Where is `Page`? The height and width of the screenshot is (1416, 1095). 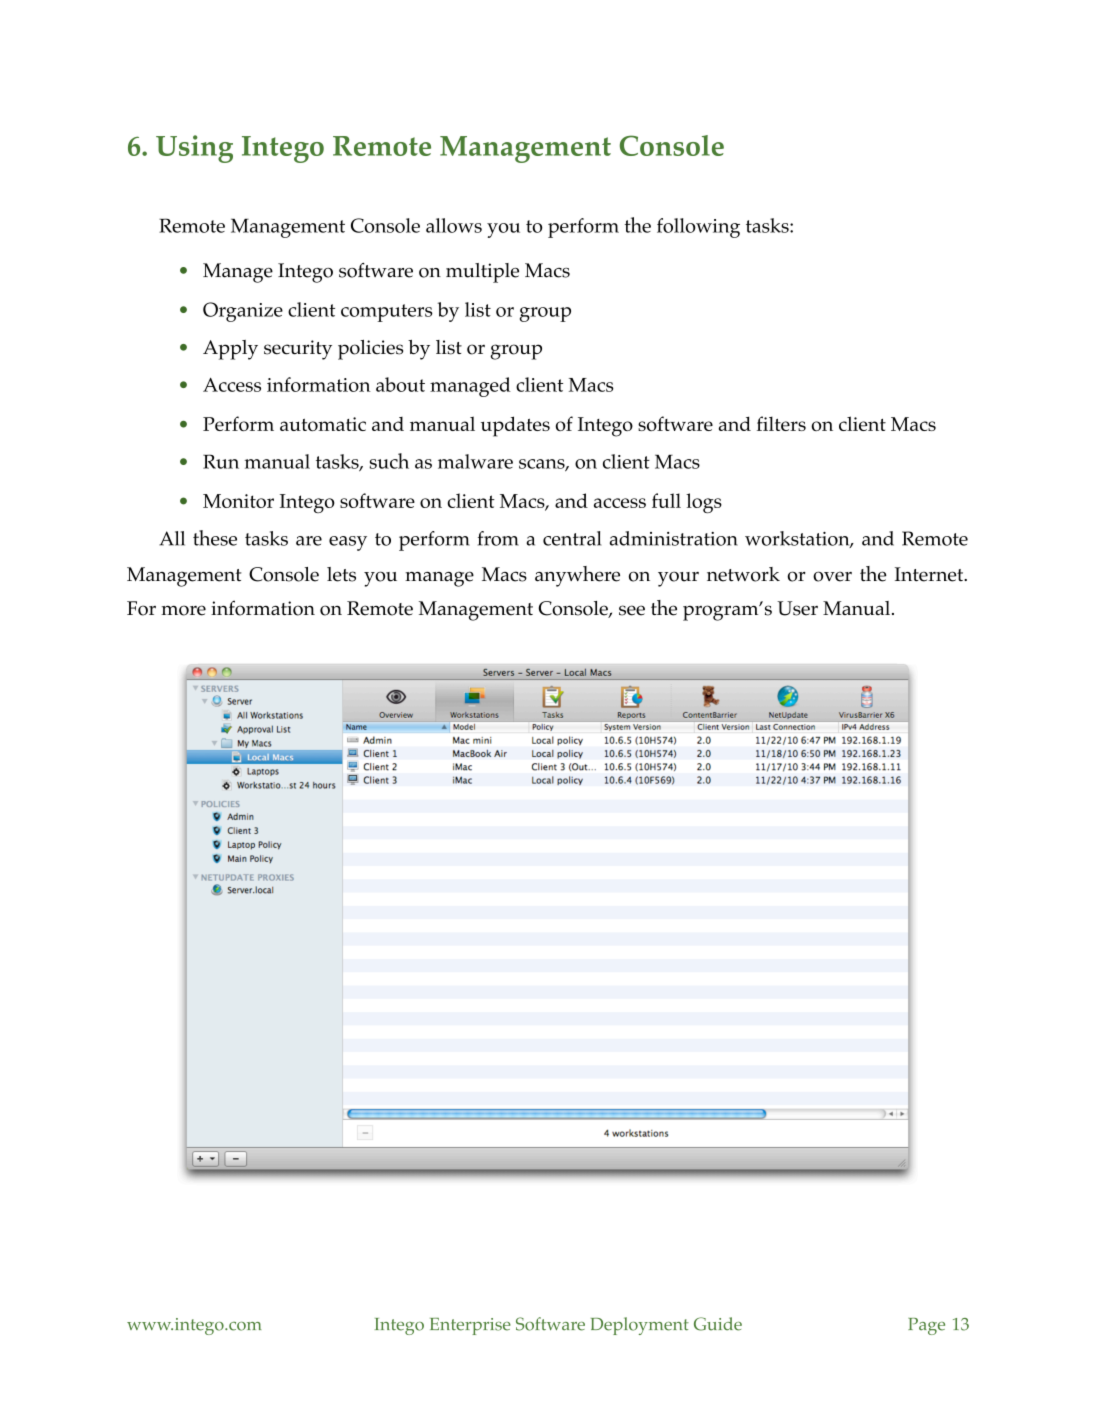 Page is located at coordinates (926, 1326).
